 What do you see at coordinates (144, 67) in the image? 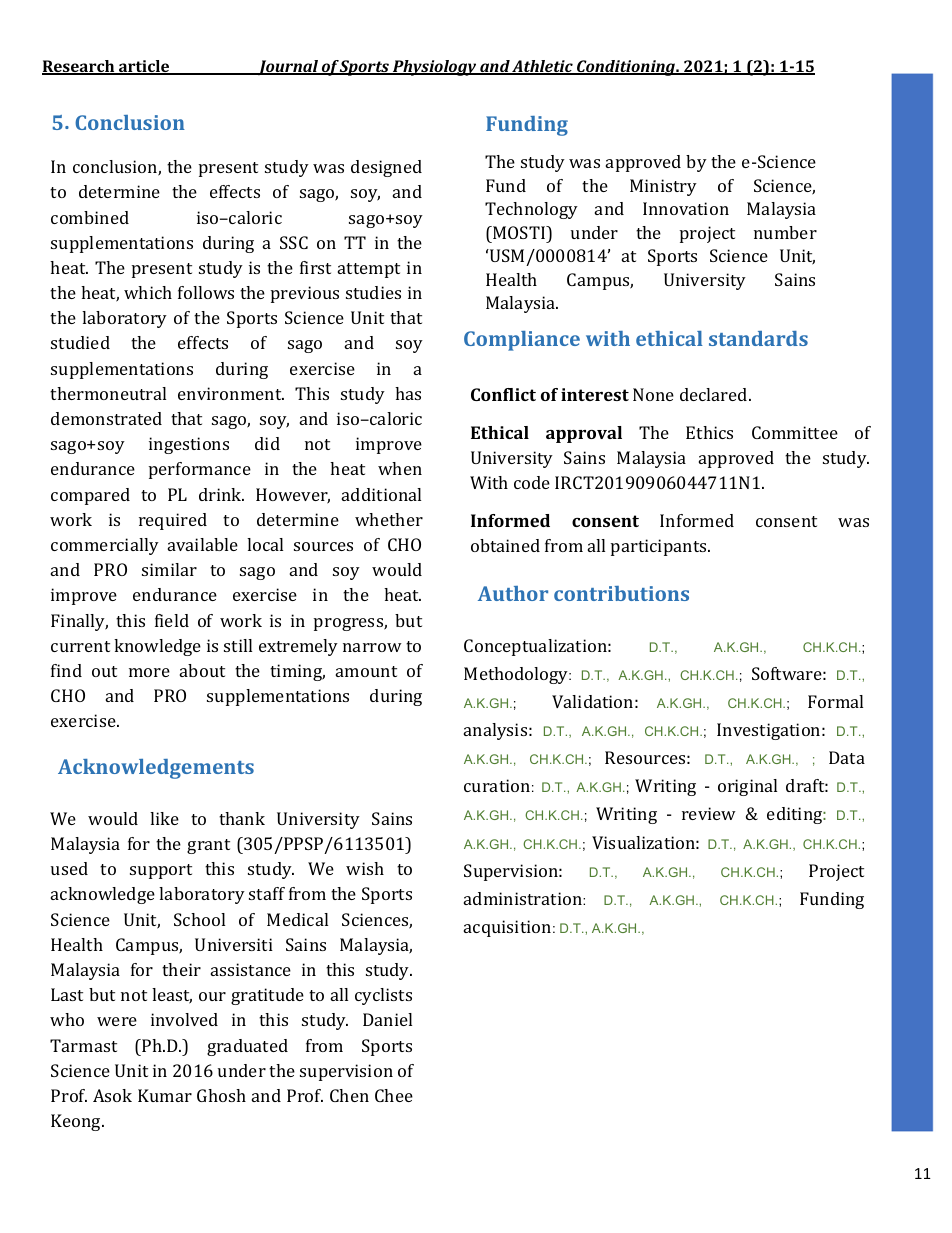
I see `article` at bounding box center [144, 67].
